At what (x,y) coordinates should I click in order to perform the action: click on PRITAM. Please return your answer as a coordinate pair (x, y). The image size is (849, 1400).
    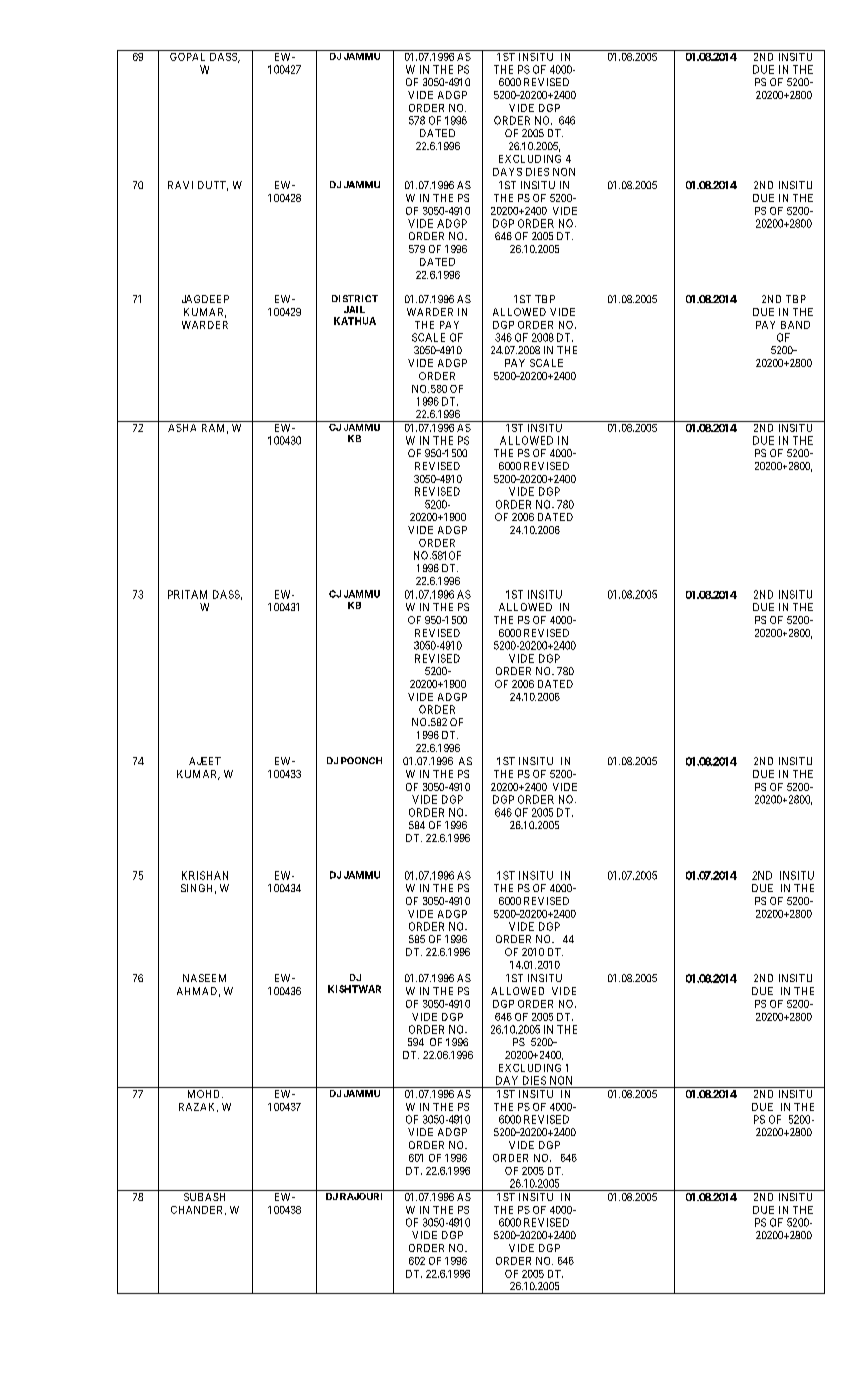
    Looking at the image, I should click on (187, 594).
